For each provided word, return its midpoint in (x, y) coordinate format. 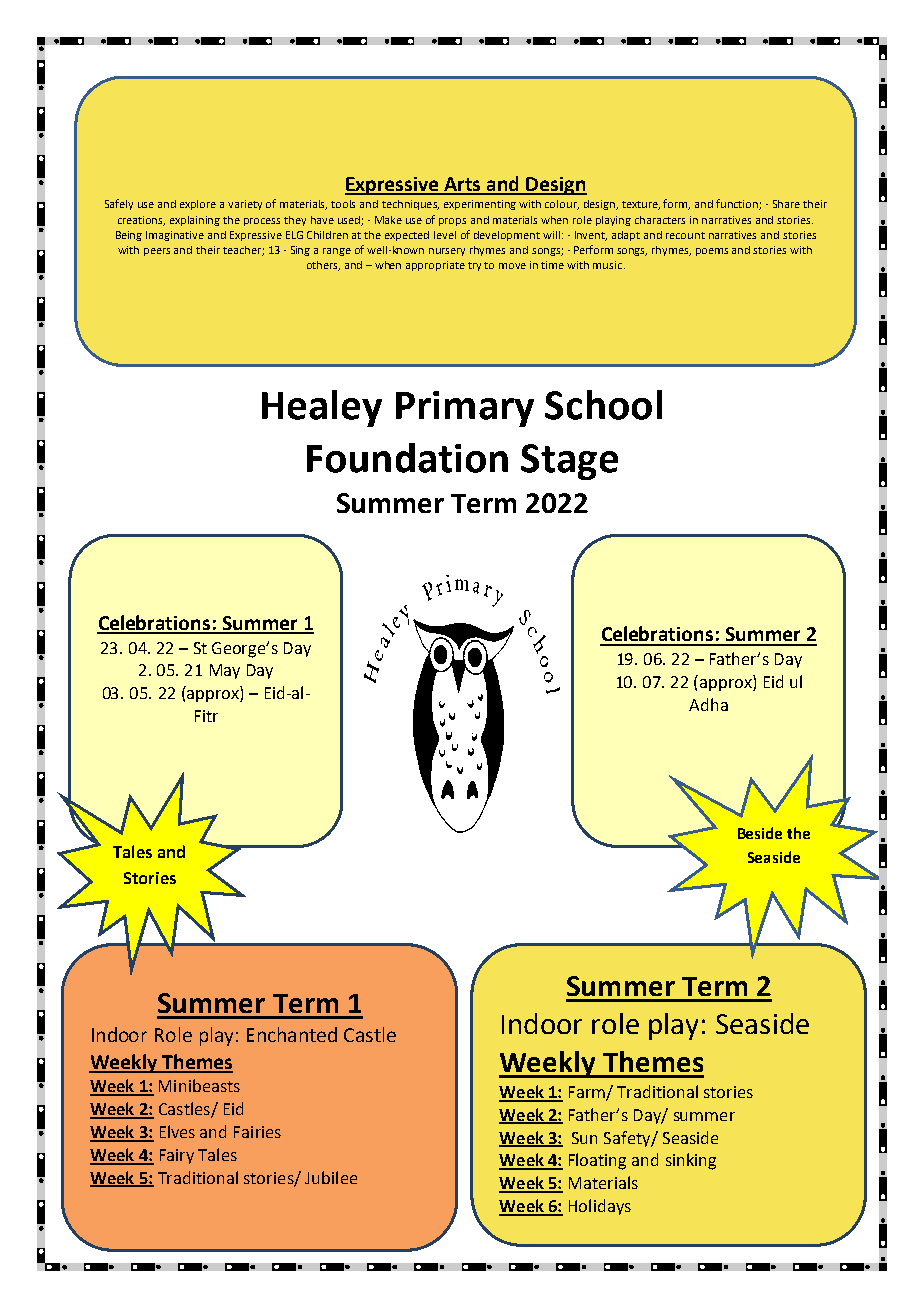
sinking (691, 1161)
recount (685, 235)
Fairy (177, 1156)
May (225, 671)
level (445, 235)
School (603, 405)
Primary (465, 409)
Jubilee (331, 1177)
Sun (584, 1138)
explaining (195, 221)
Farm (588, 1093)
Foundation (407, 458)
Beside (760, 833)
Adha (708, 704)
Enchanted (292, 1034)
